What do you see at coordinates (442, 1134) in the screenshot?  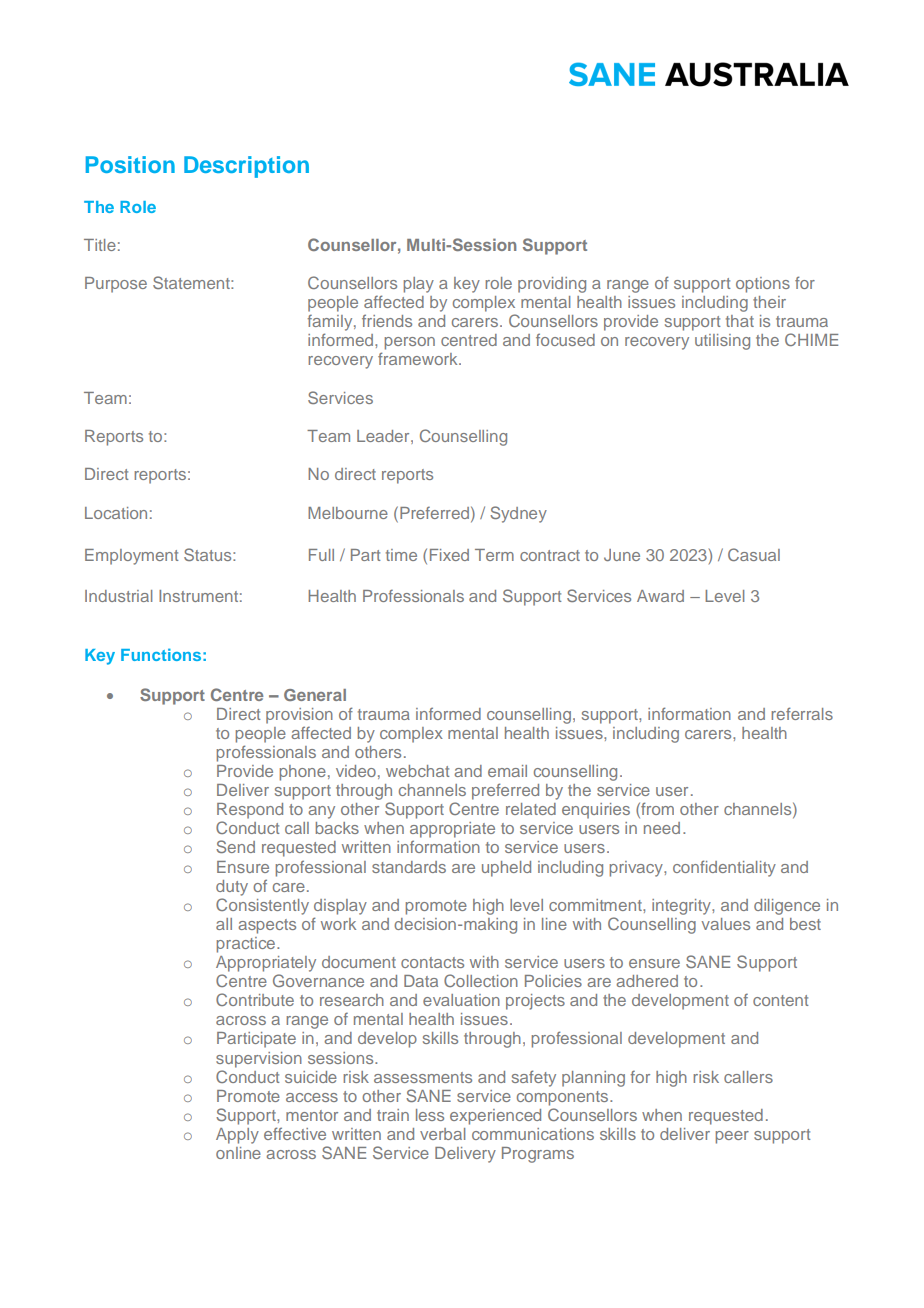 I see `verbal` at bounding box center [442, 1134].
